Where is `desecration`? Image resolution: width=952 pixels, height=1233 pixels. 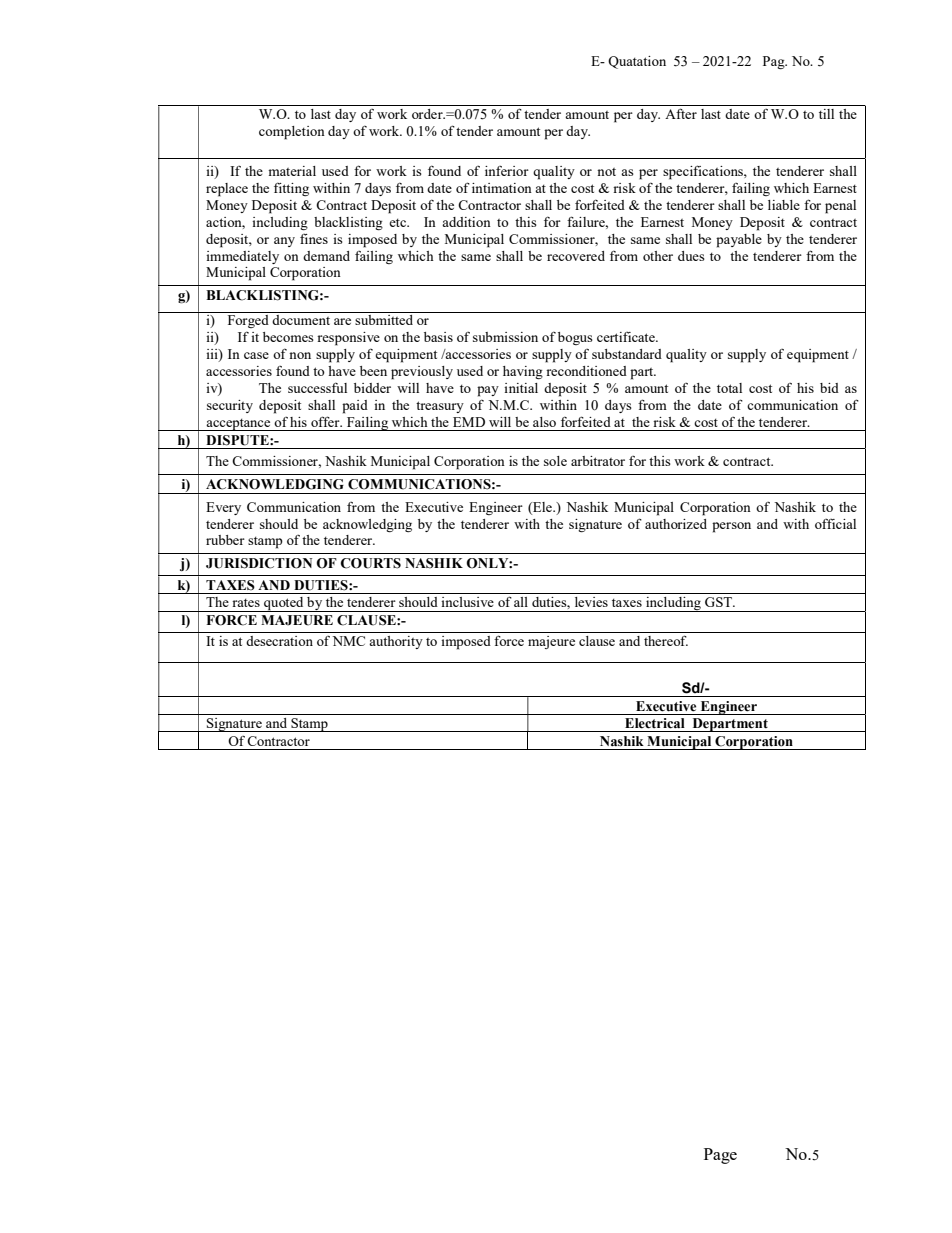
desecration is located at coordinates (279, 641).
